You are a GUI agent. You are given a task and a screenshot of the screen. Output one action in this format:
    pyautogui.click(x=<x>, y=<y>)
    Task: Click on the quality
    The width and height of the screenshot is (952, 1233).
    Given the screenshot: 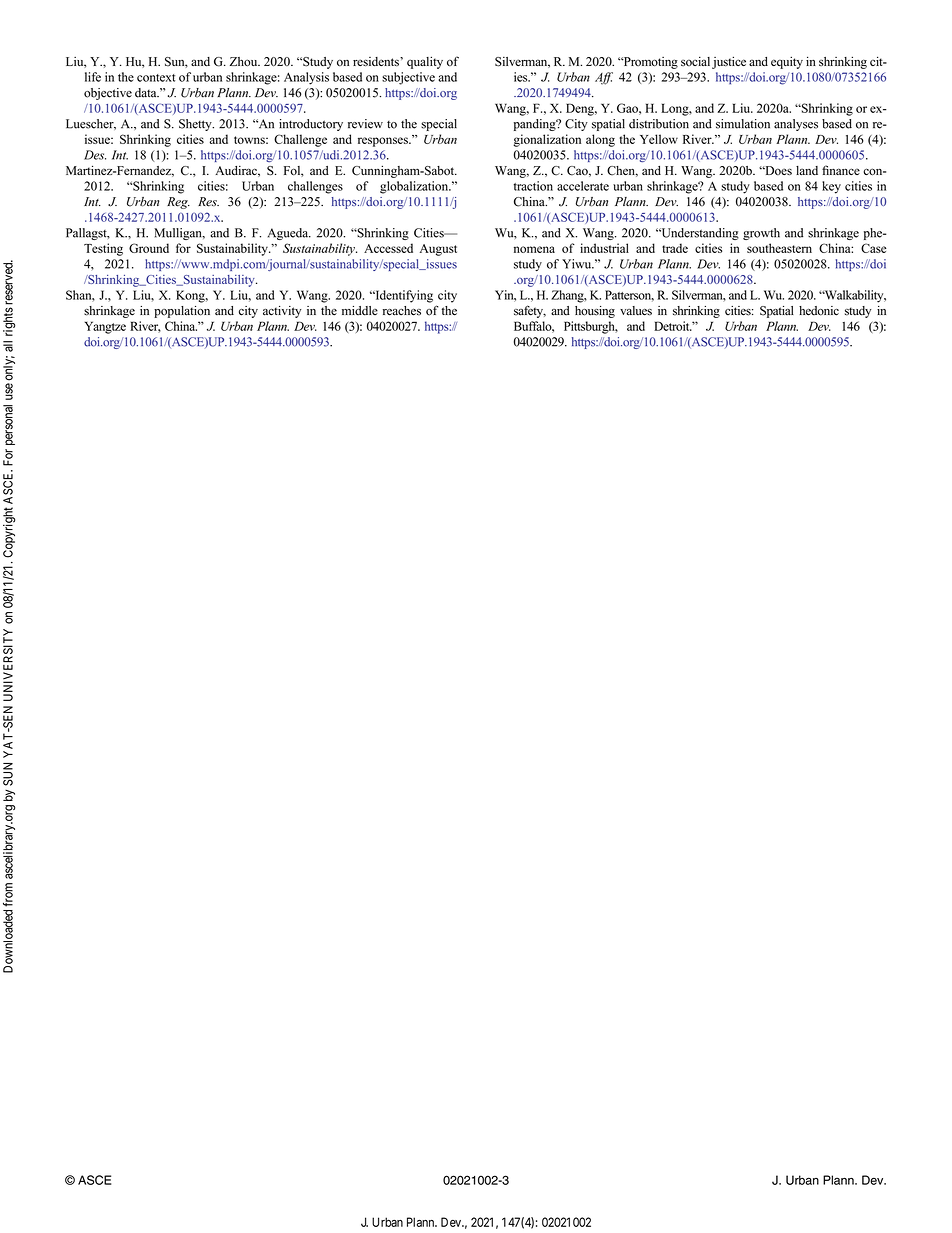 What is the action you would take?
    pyautogui.click(x=425, y=62)
